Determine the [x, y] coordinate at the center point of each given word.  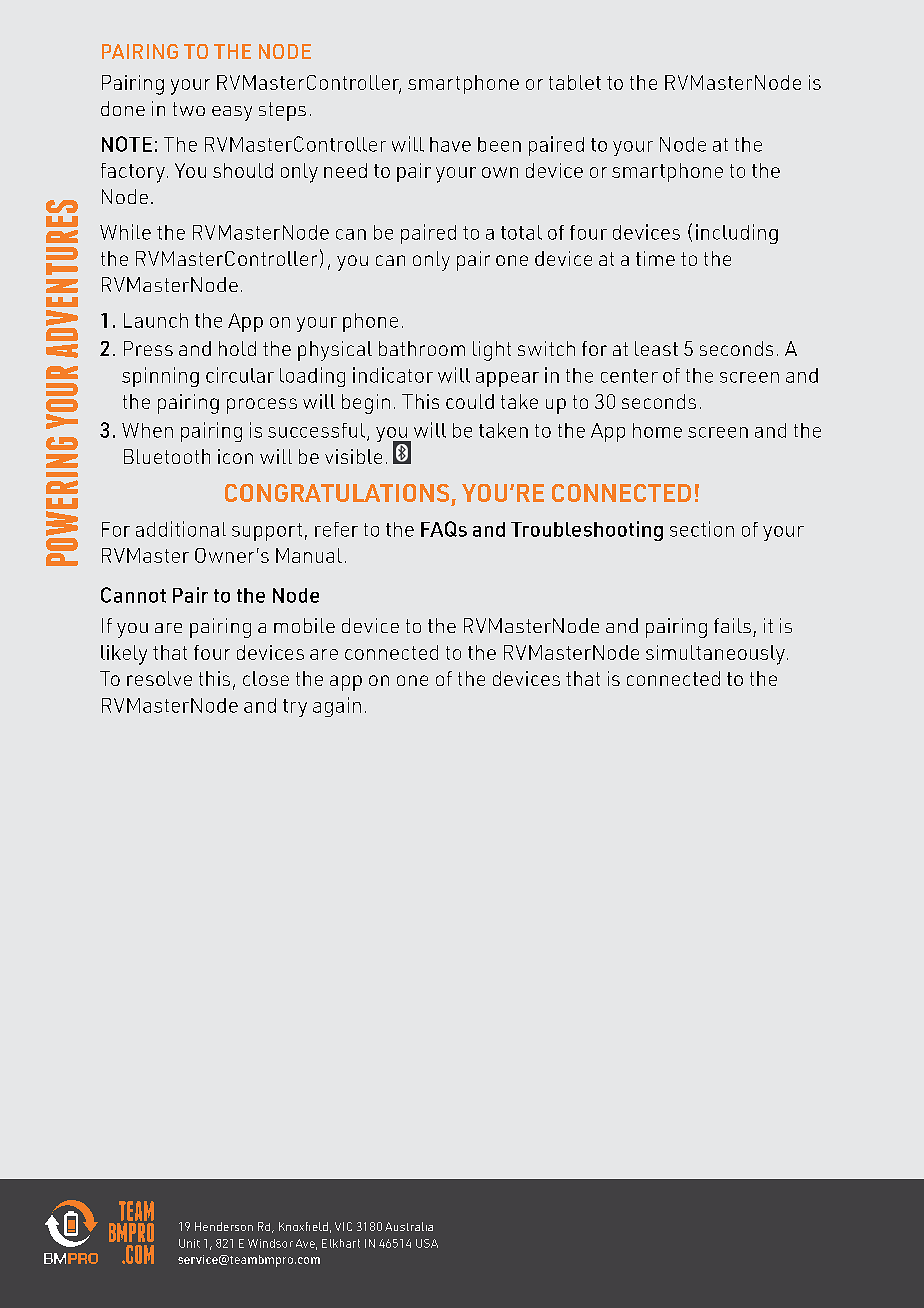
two [189, 109]
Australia [409, 1226]
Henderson [224, 1226]
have [450, 144]
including [737, 234]
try [295, 708]
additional [181, 529]
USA [427, 1243]
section [702, 529]
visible [353, 456]
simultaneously [715, 655]
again [337, 707]
